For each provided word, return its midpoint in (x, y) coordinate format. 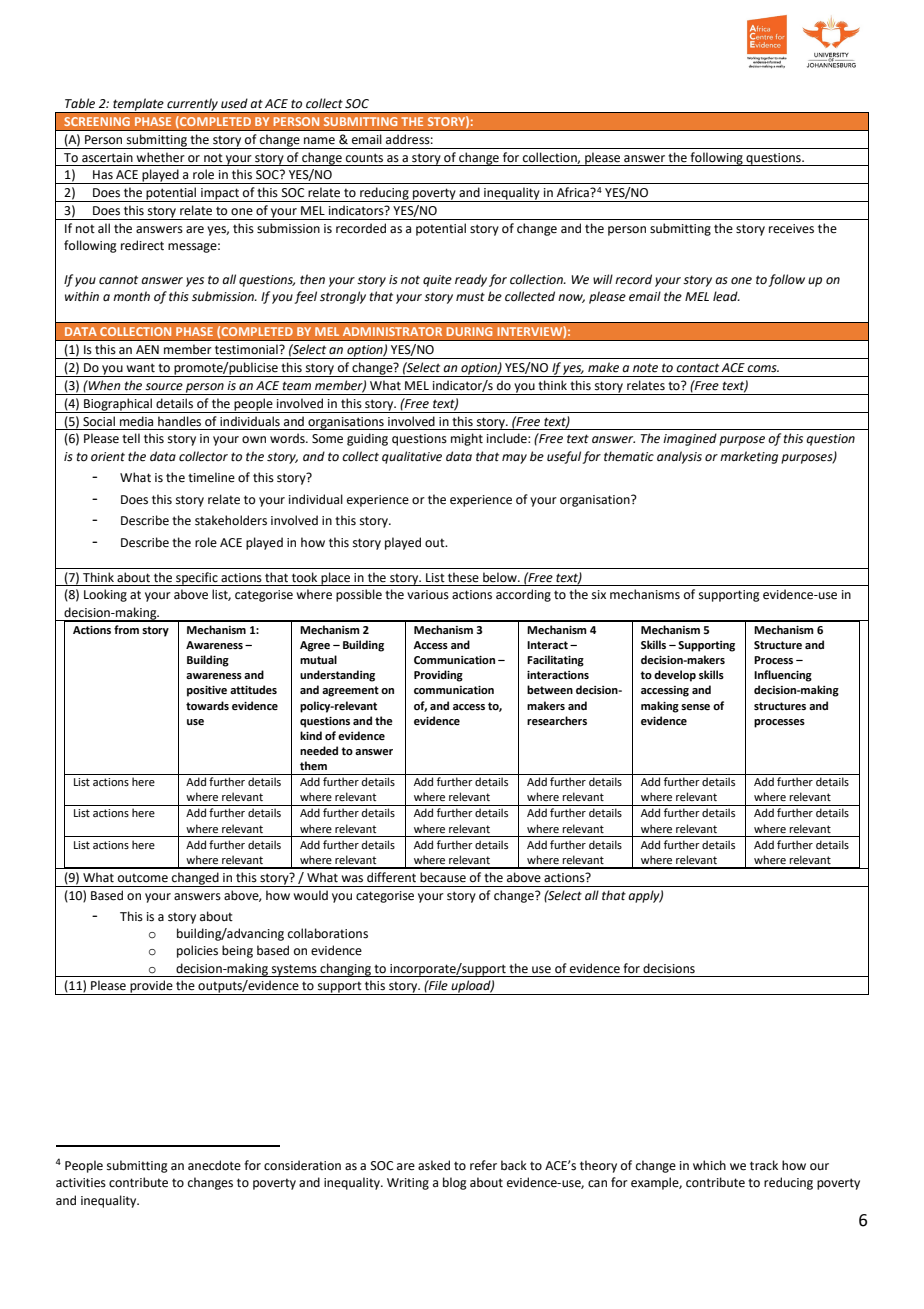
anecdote (214, 1165)
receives (791, 229)
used (234, 103)
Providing (438, 676)
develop (675, 676)
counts (364, 158)
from (126, 629)
